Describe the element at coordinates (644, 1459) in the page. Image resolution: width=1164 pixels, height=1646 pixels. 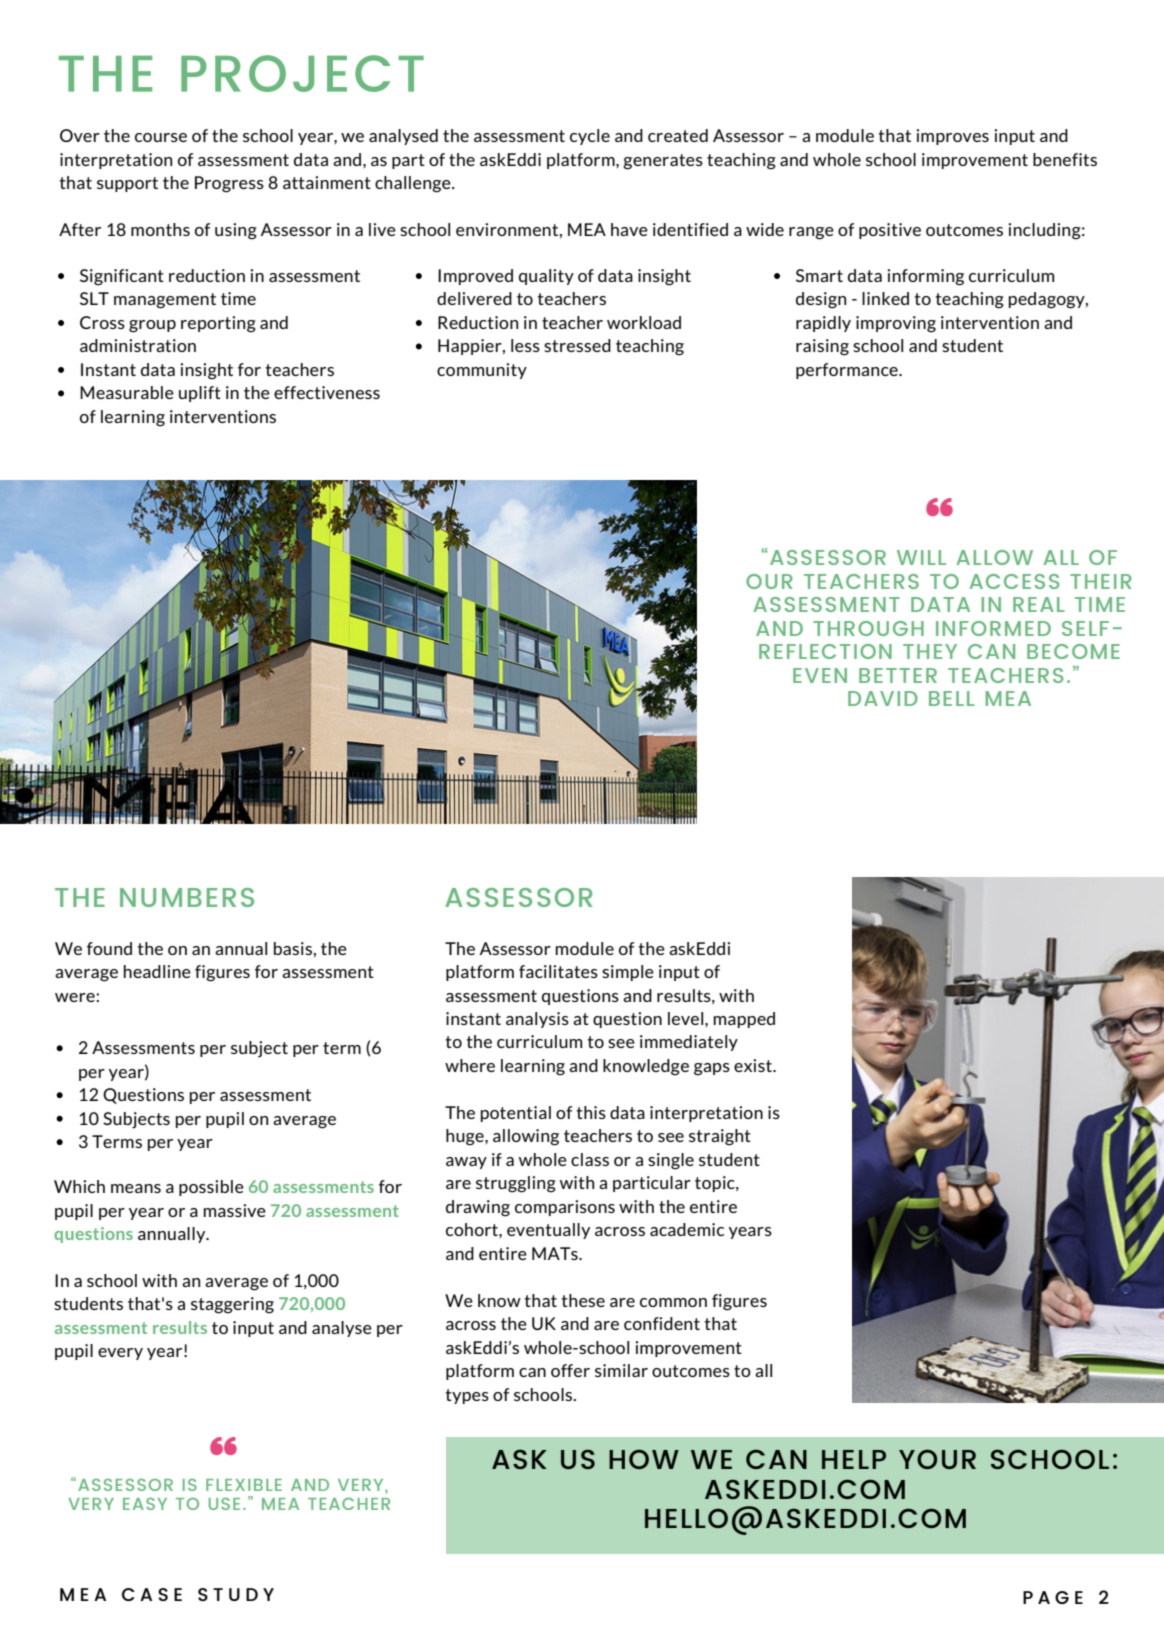
I see `HOW` at that location.
